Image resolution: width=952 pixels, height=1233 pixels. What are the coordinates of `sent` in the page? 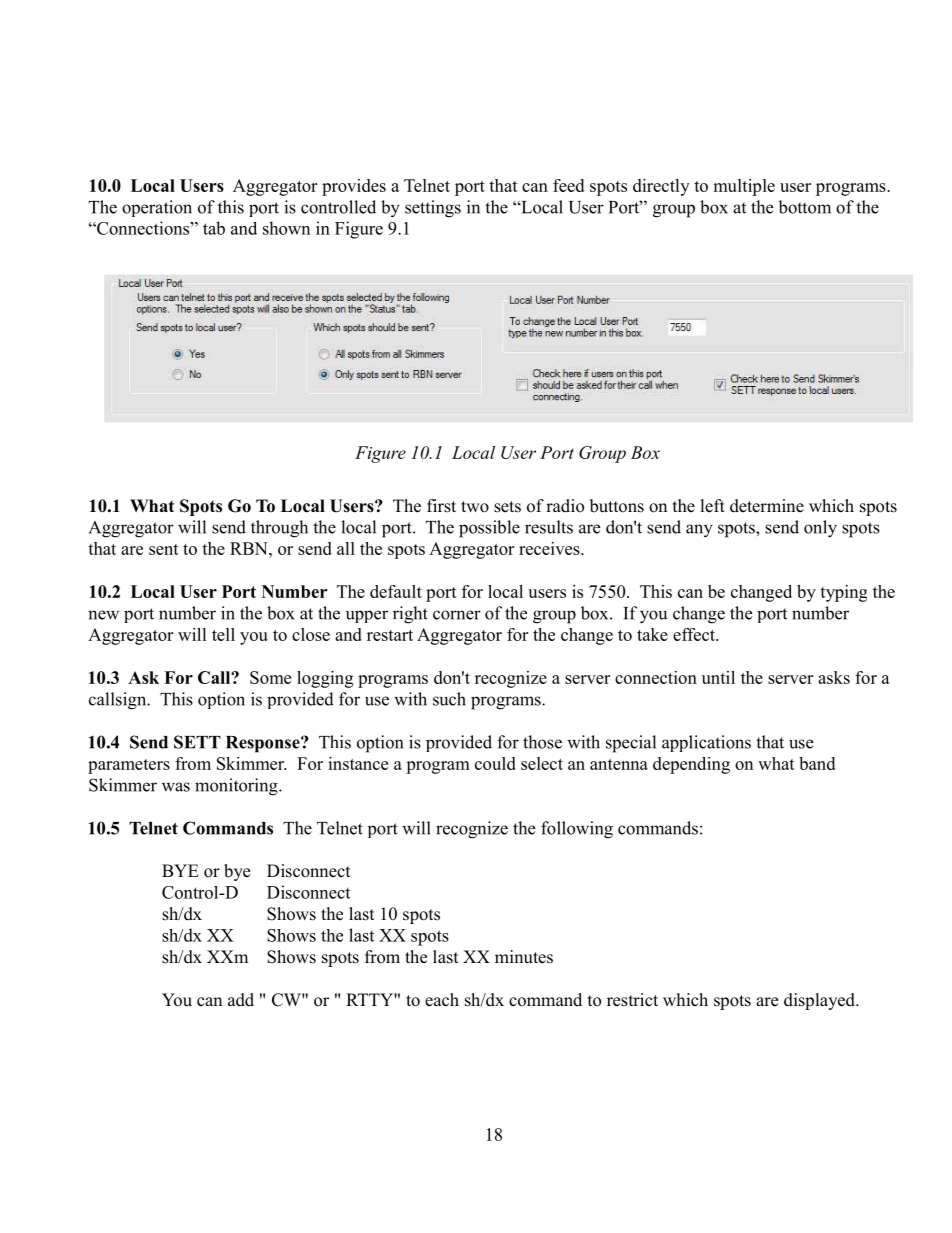 It's located at (164, 549).
